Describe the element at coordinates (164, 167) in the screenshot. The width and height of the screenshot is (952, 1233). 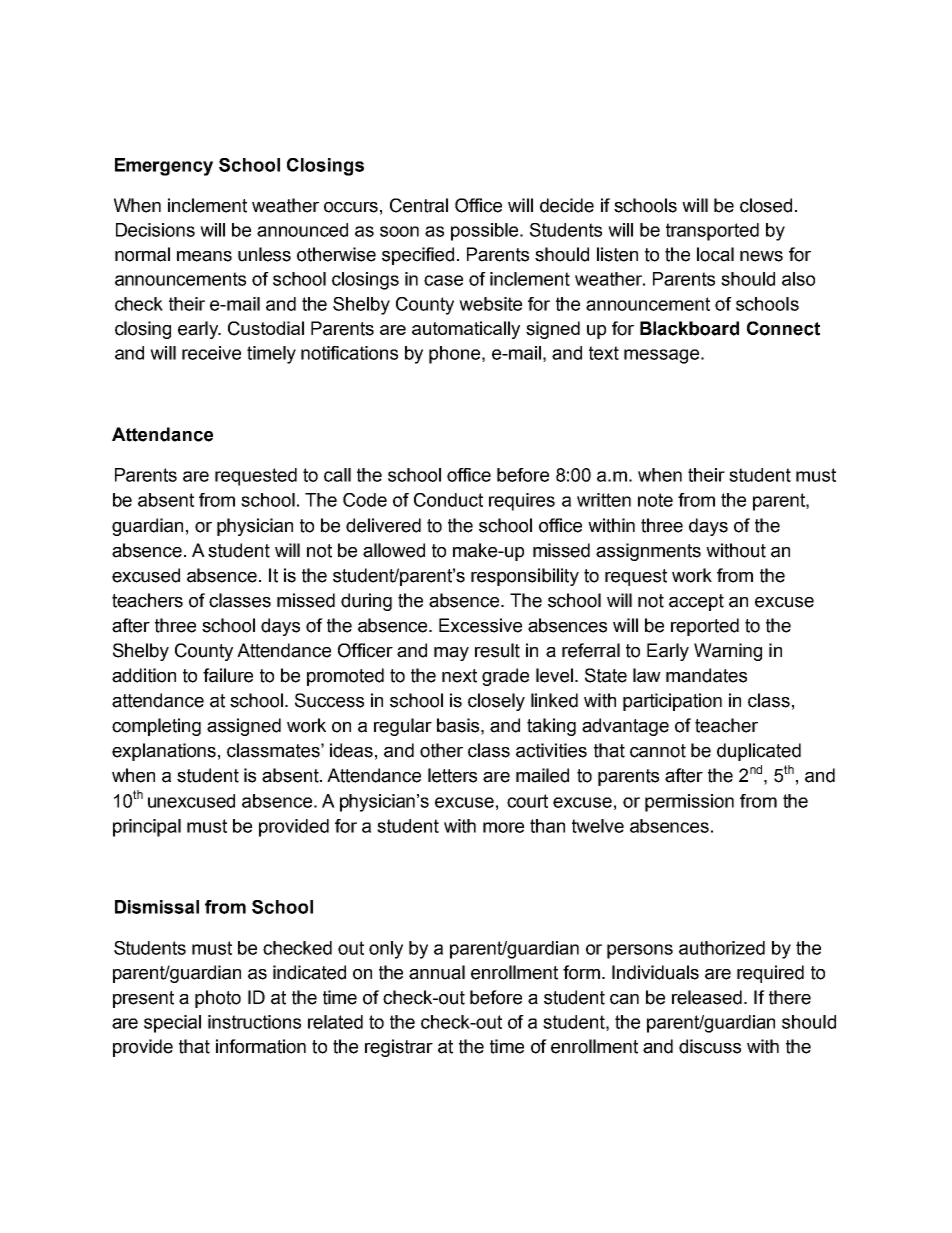
I see `Emergency` at that location.
